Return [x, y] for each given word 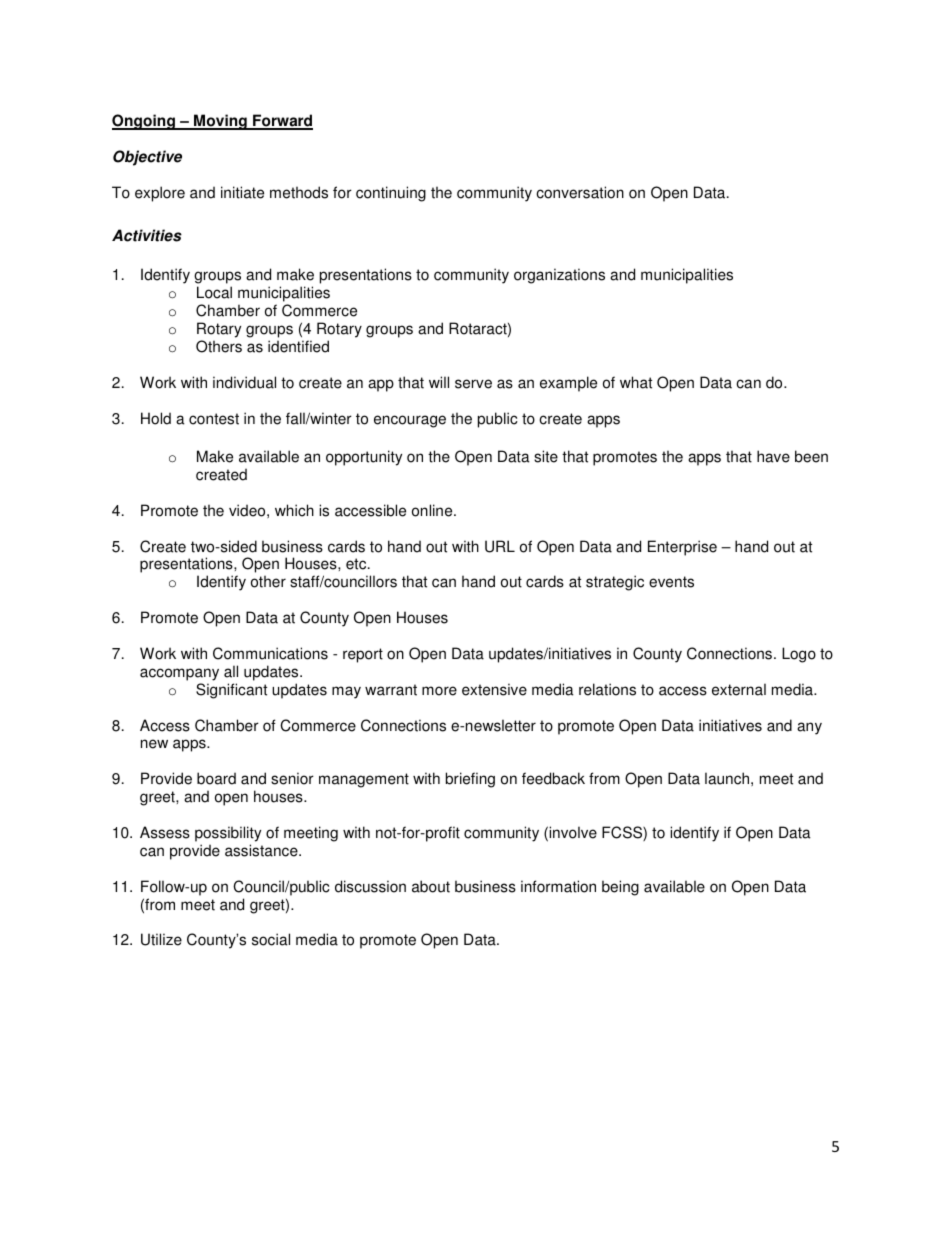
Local [214, 292]
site [546, 456]
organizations [559, 276]
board [216, 778]
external [739, 689]
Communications [270, 653]
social [271, 939]
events [671, 582]
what [636, 382]
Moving [220, 122]
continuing [391, 194]
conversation [580, 192]
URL [500, 546]
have [773, 456]
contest [214, 419]
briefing [470, 780]
